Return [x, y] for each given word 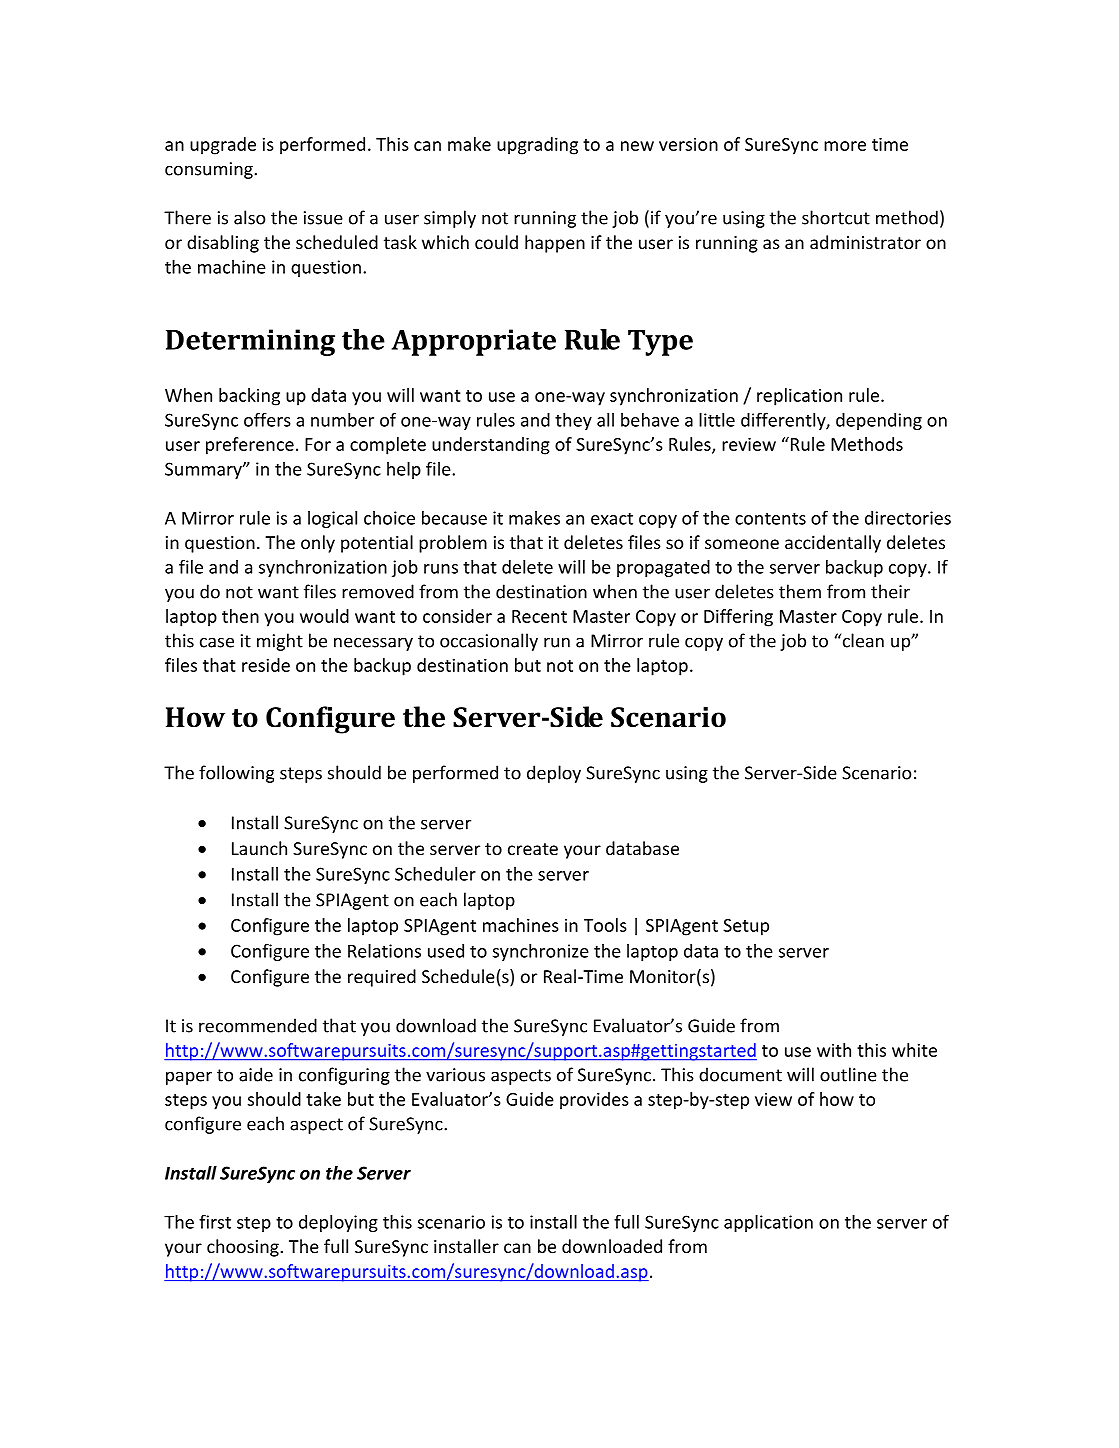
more [845, 146]
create [533, 849]
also [249, 217]
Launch [259, 848]
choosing [244, 1248]
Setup [746, 927]
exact [612, 518]
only [318, 544]
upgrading [537, 146]
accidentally [833, 544]
